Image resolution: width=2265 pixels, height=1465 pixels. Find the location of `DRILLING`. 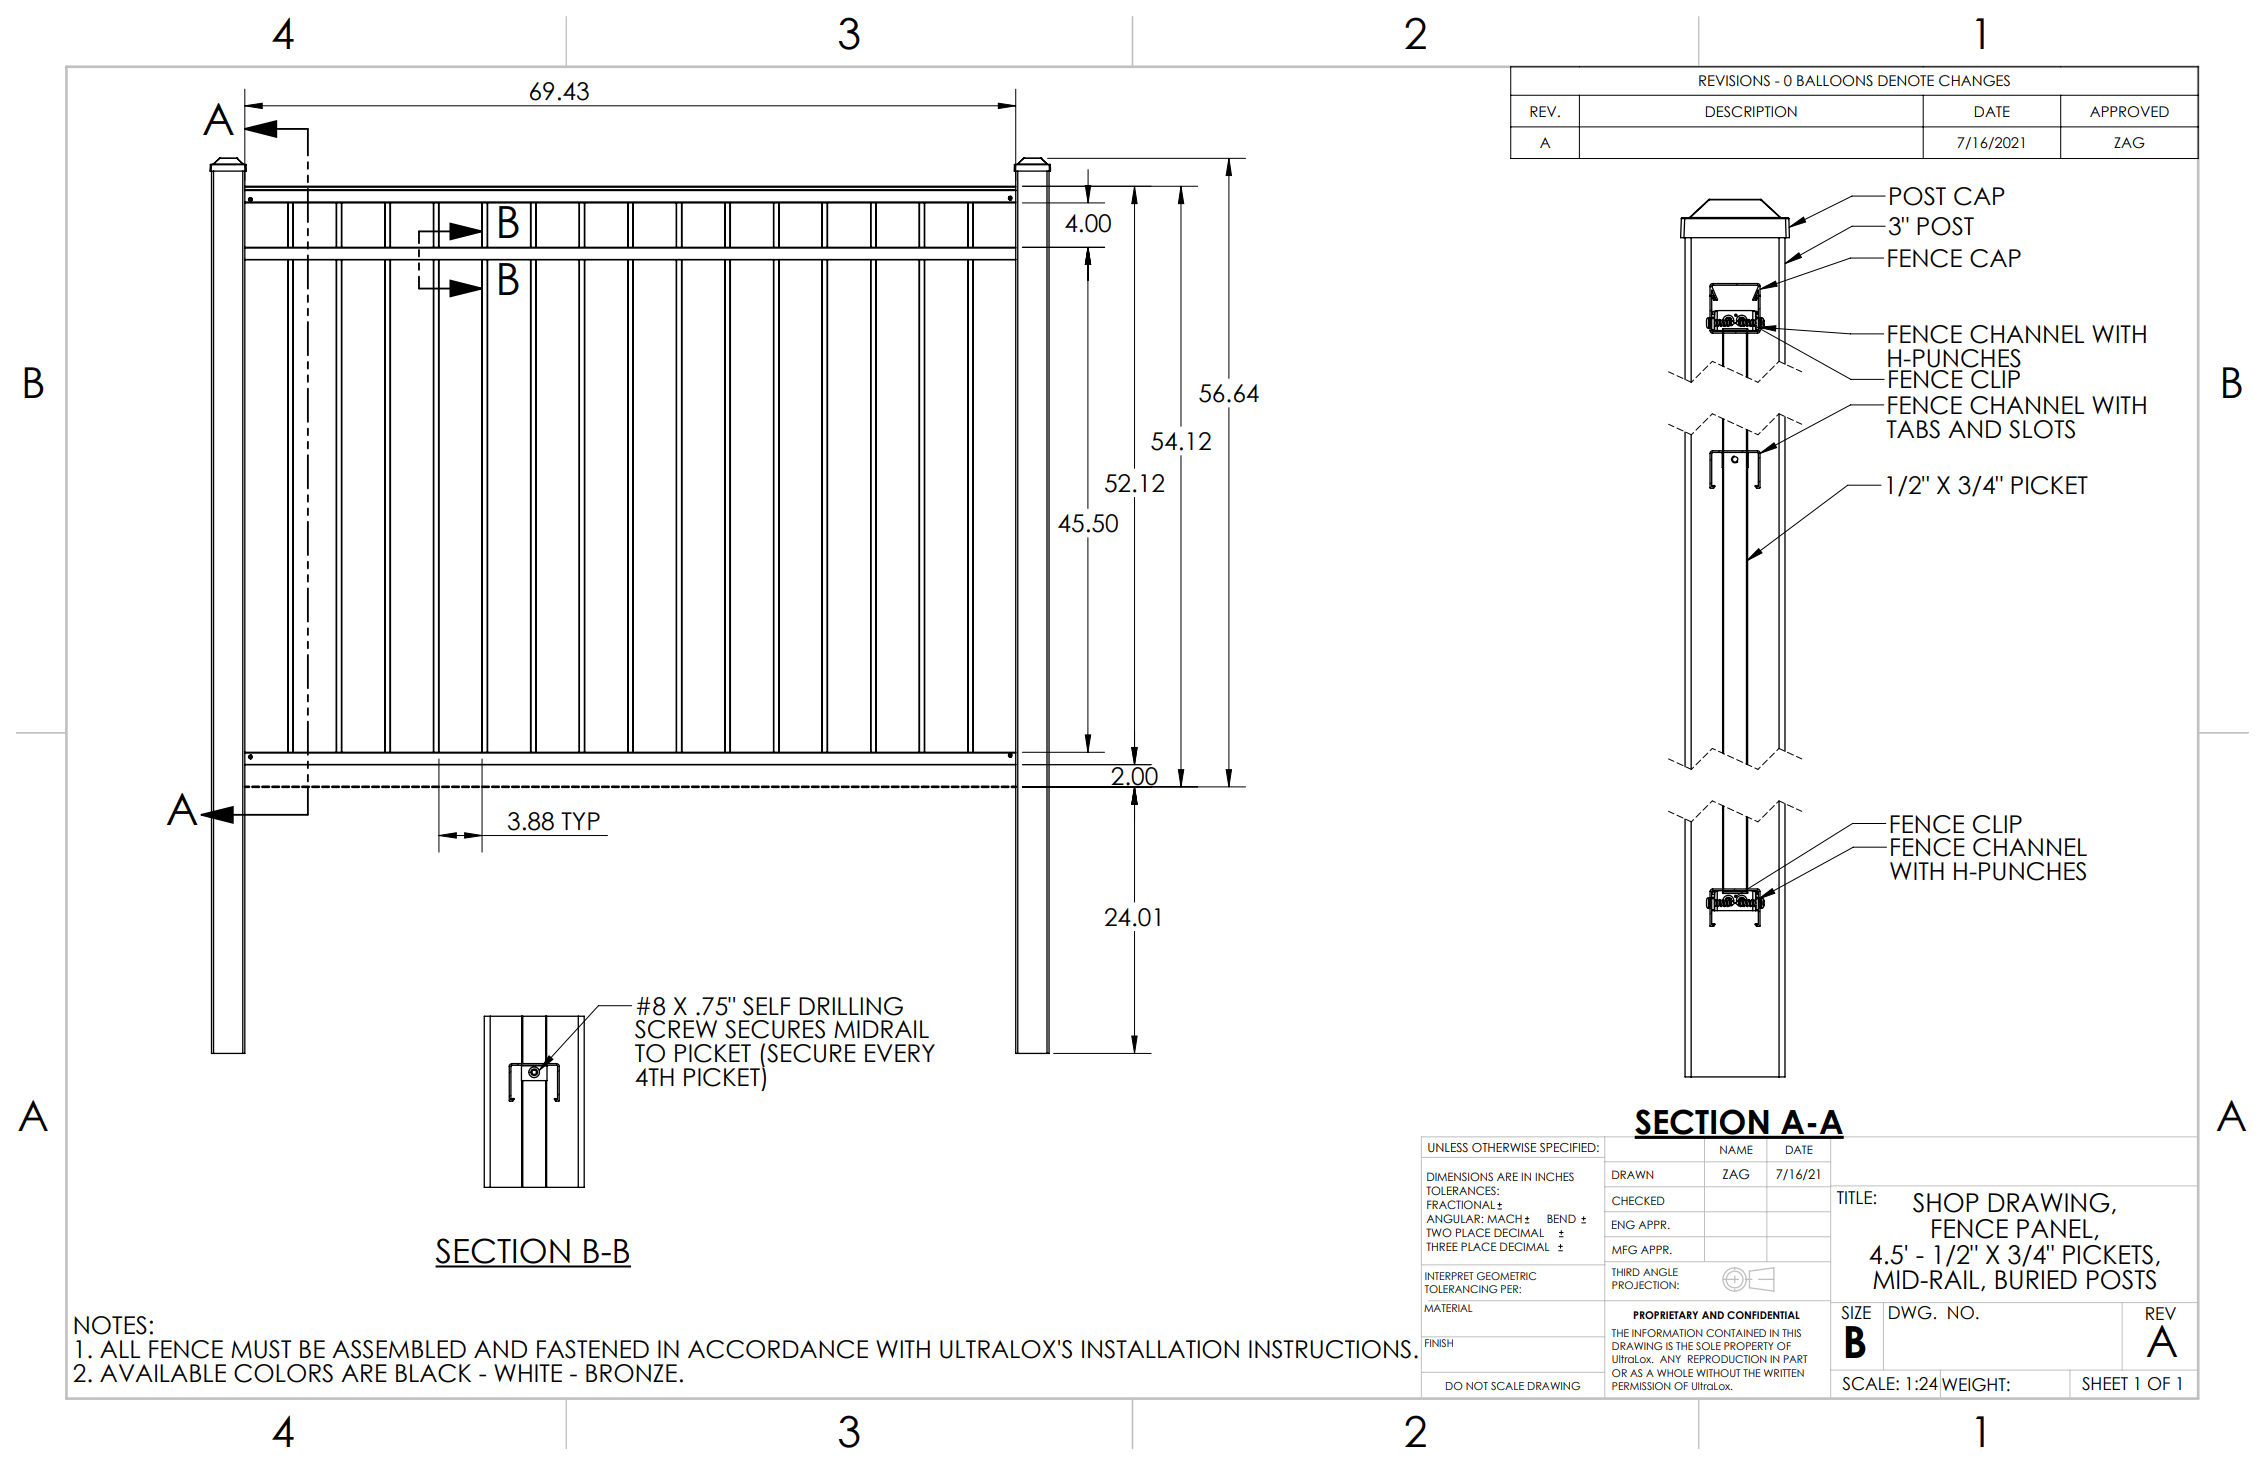

DRILLING is located at coordinates (851, 1006).
